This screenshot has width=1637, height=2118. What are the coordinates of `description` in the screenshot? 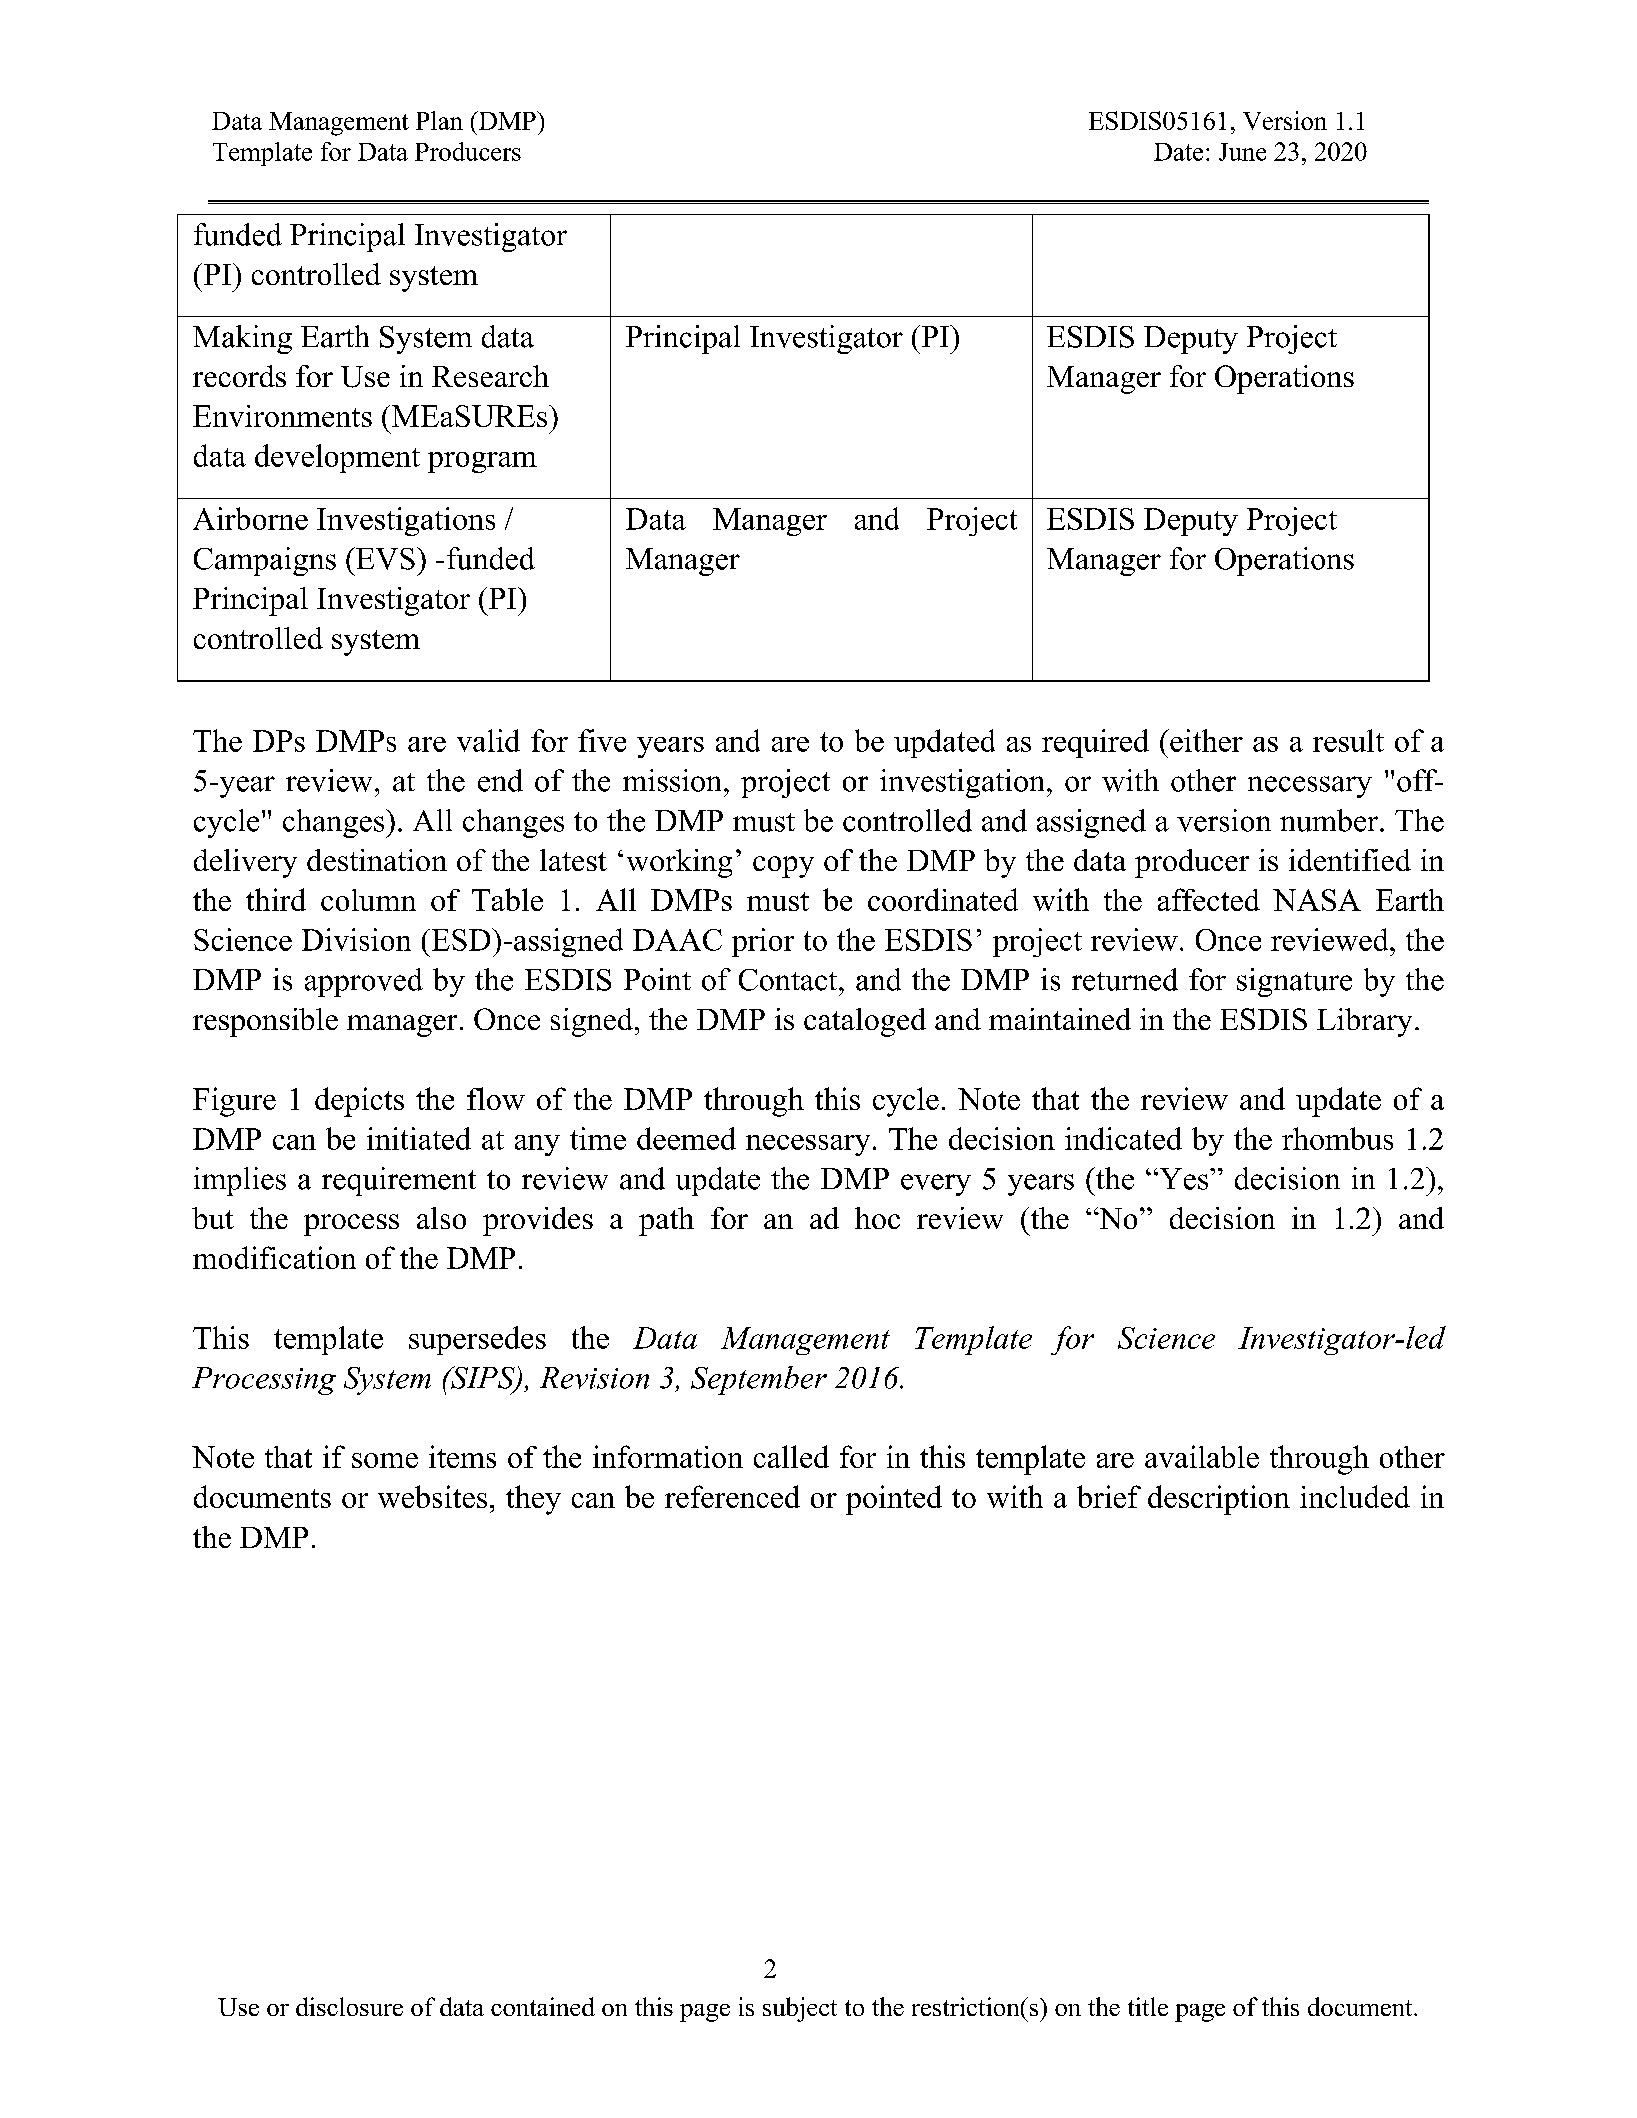 It's located at (1219, 1500).
